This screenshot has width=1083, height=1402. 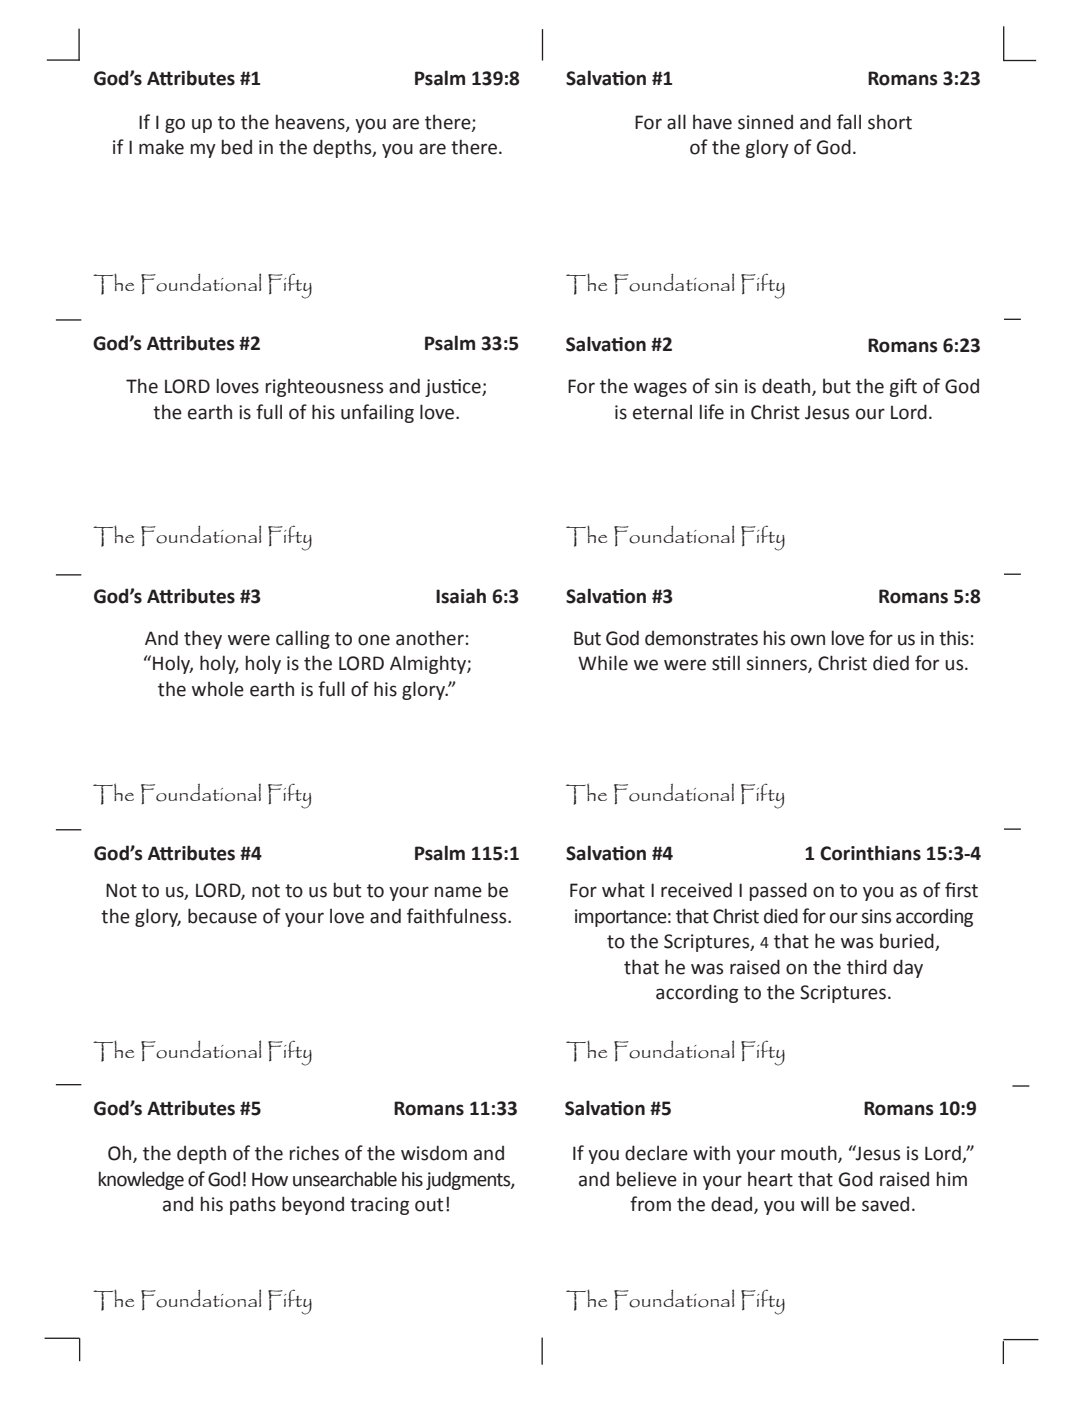 What do you see at coordinates (849, 122) in the screenshot?
I see `fall` at bounding box center [849, 122].
